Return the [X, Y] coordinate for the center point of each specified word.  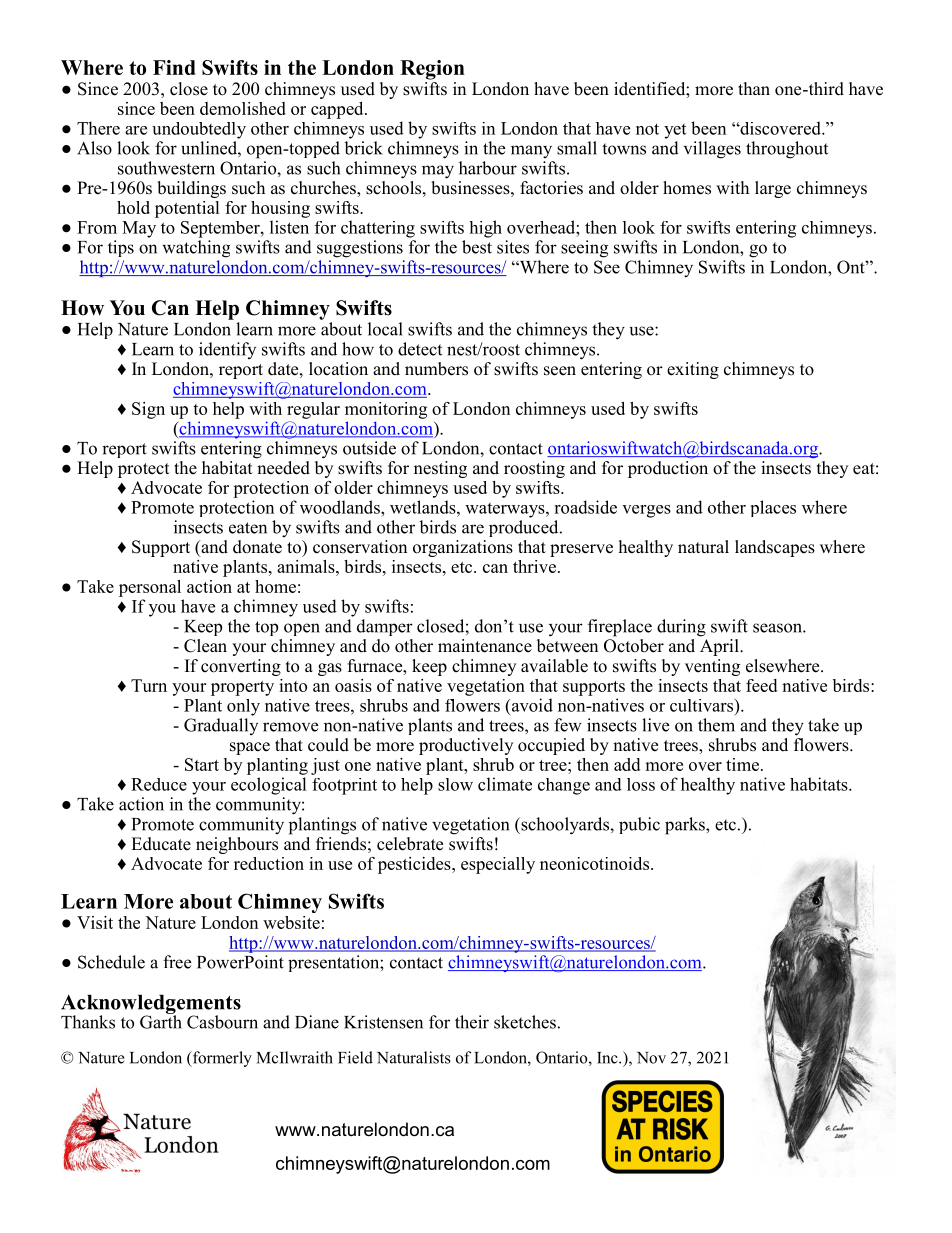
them [716, 725]
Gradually [221, 726]
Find [174, 67]
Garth [161, 1021]
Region [432, 70]
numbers [436, 369]
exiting [693, 370]
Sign [148, 410]
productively [466, 746]
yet [675, 131]
